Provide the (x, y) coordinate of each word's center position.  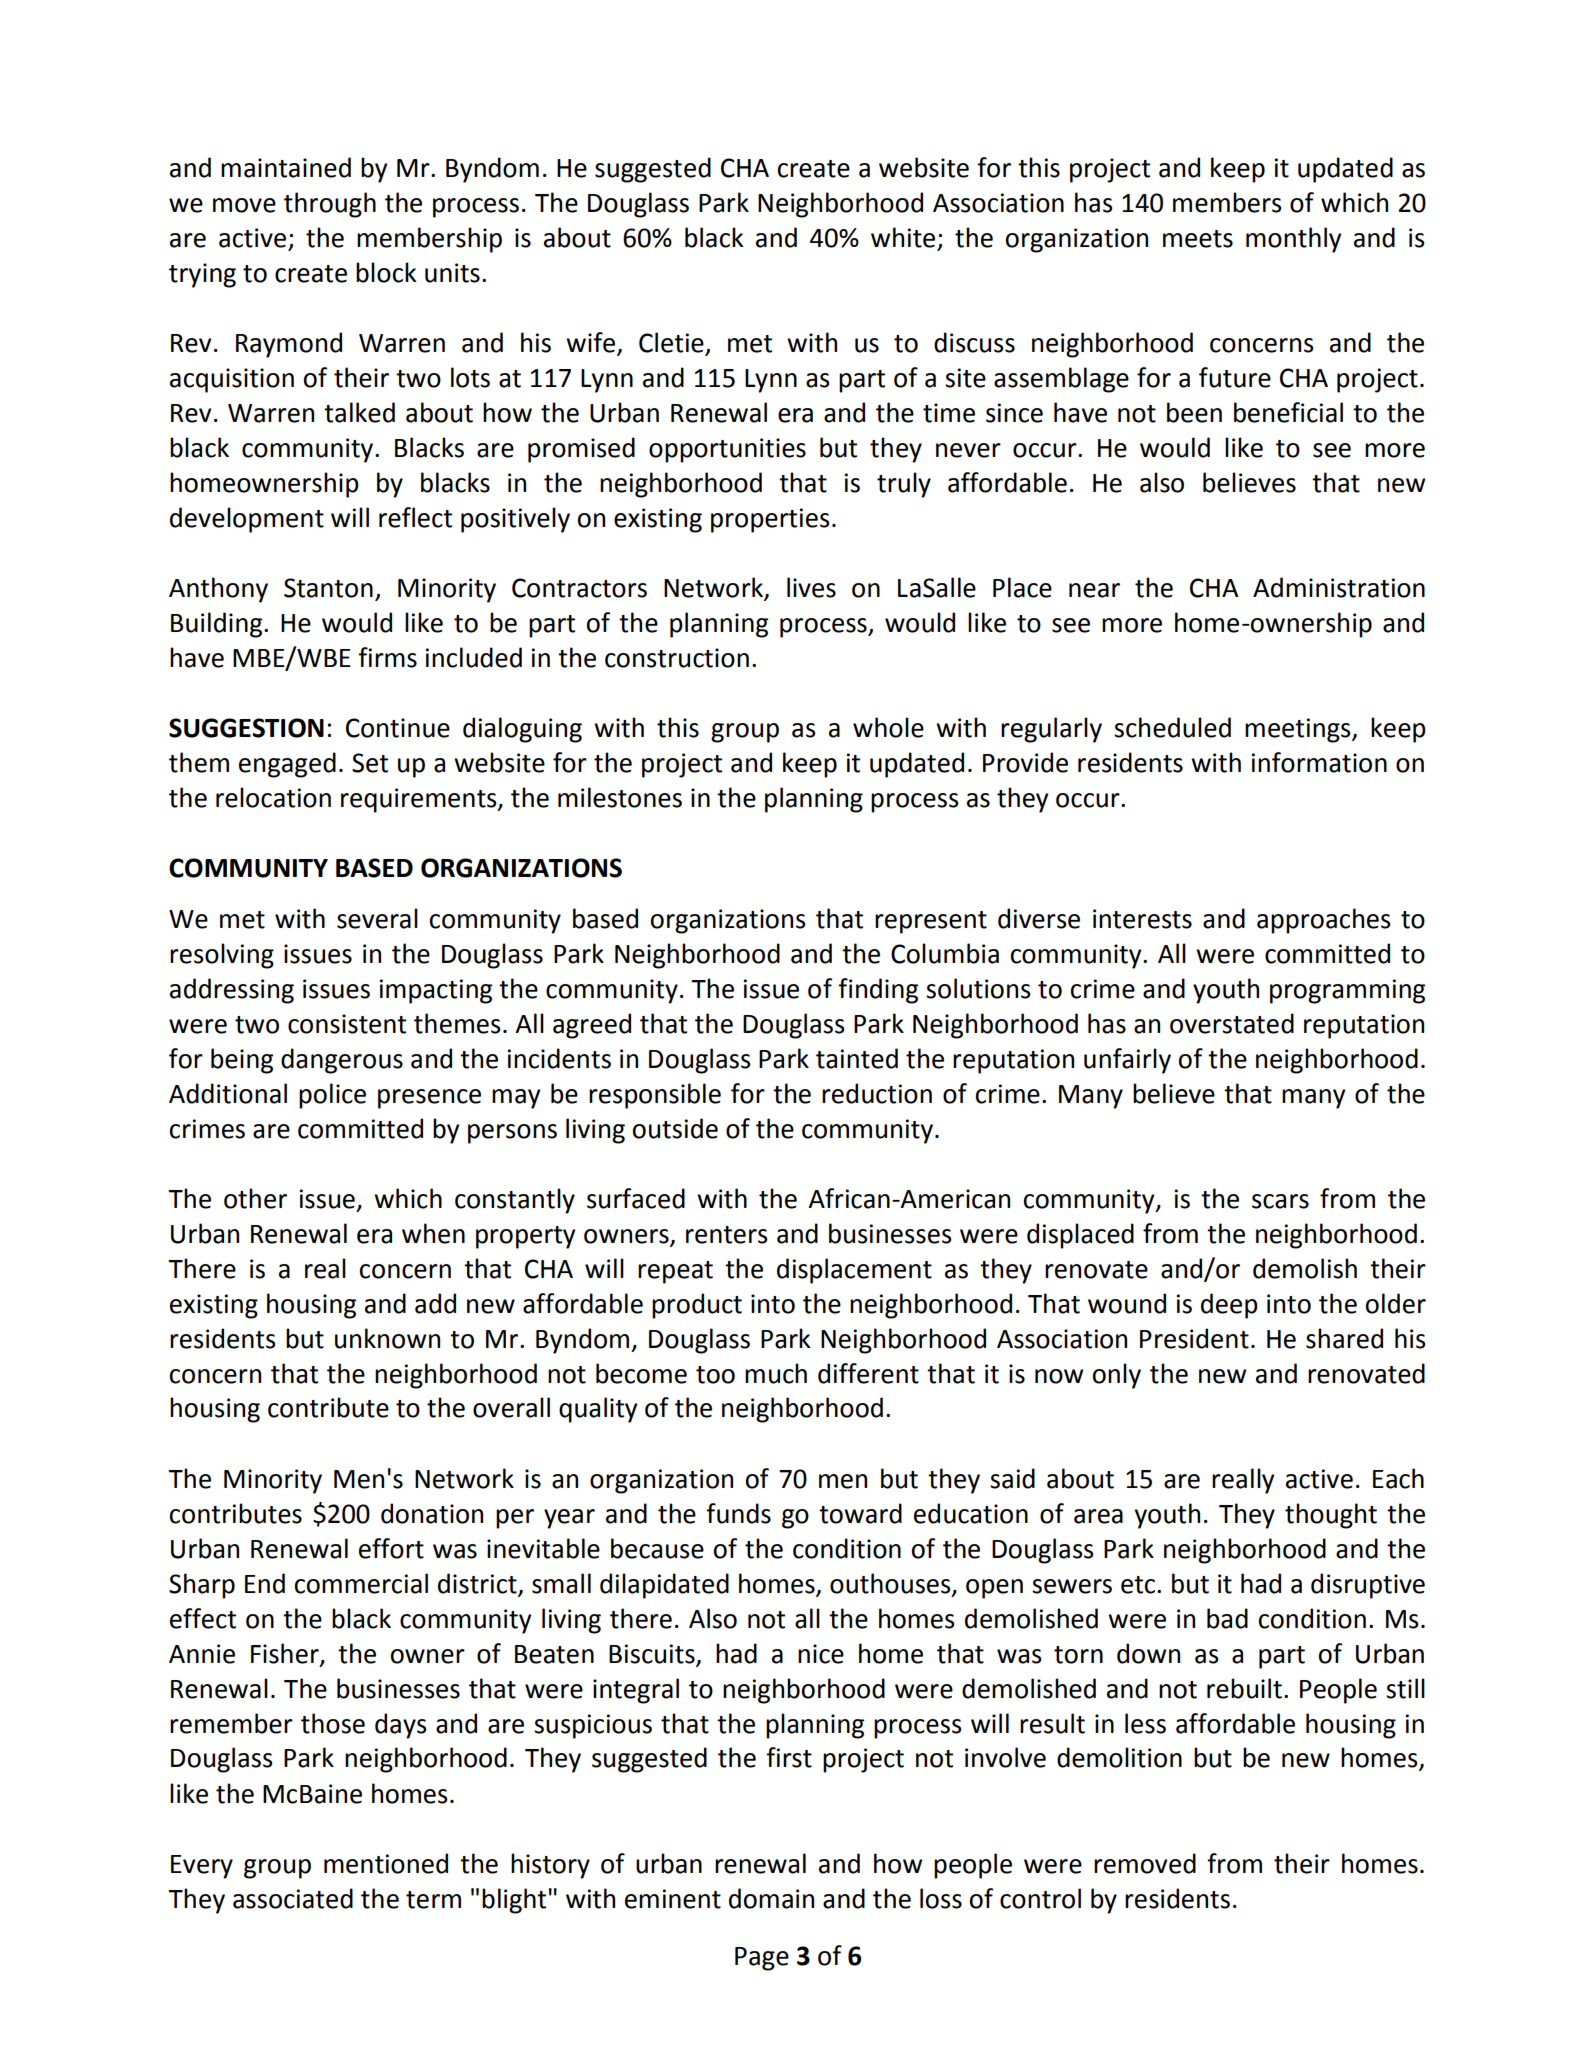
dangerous (342, 1061)
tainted (857, 1058)
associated (293, 1898)
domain (771, 1898)
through (330, 205)
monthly (1293, 240)
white (904, 238)
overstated (1232, 1023)
